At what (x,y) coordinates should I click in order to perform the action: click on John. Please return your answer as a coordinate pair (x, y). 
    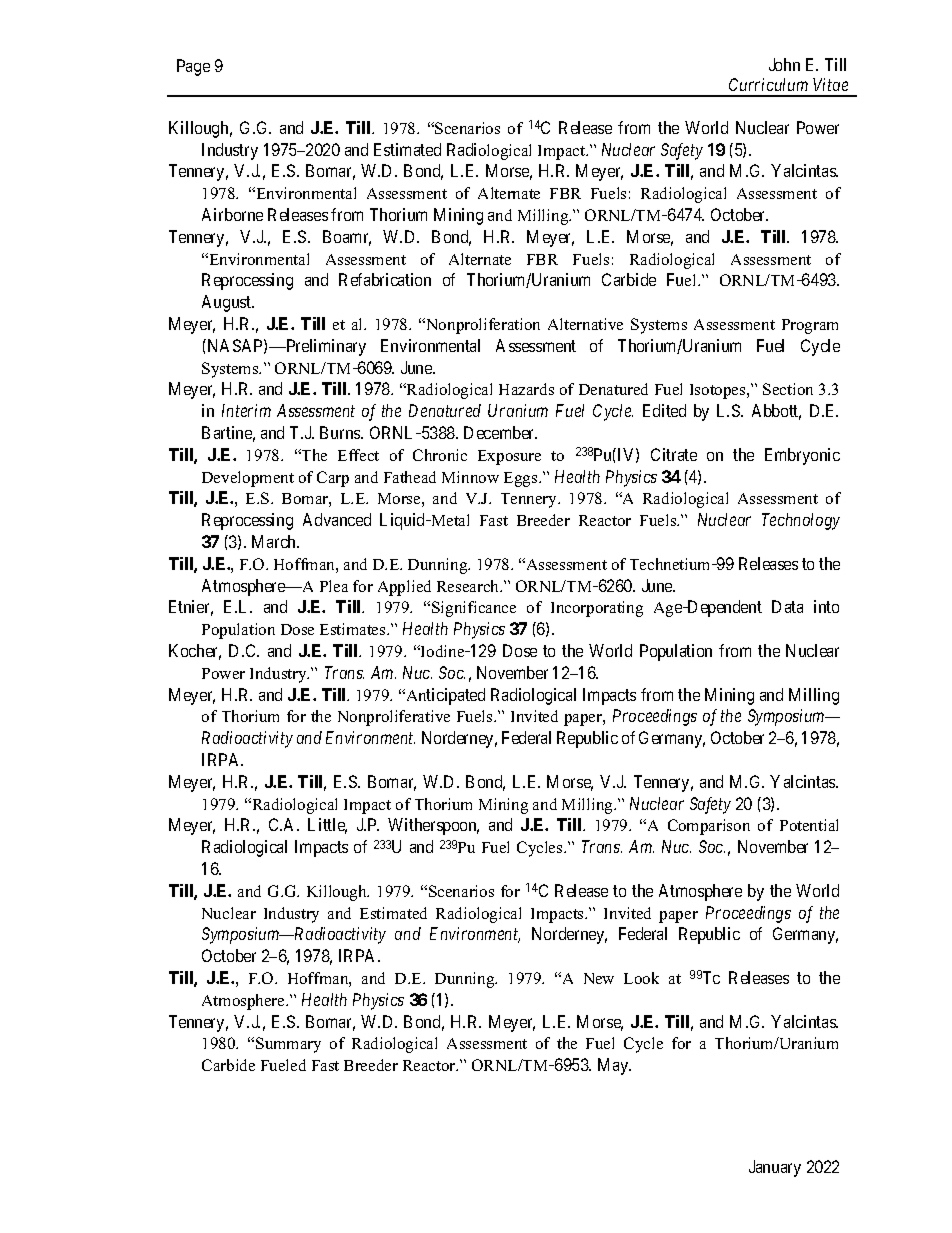
    Looking at the image, I should click on (784, 64).
